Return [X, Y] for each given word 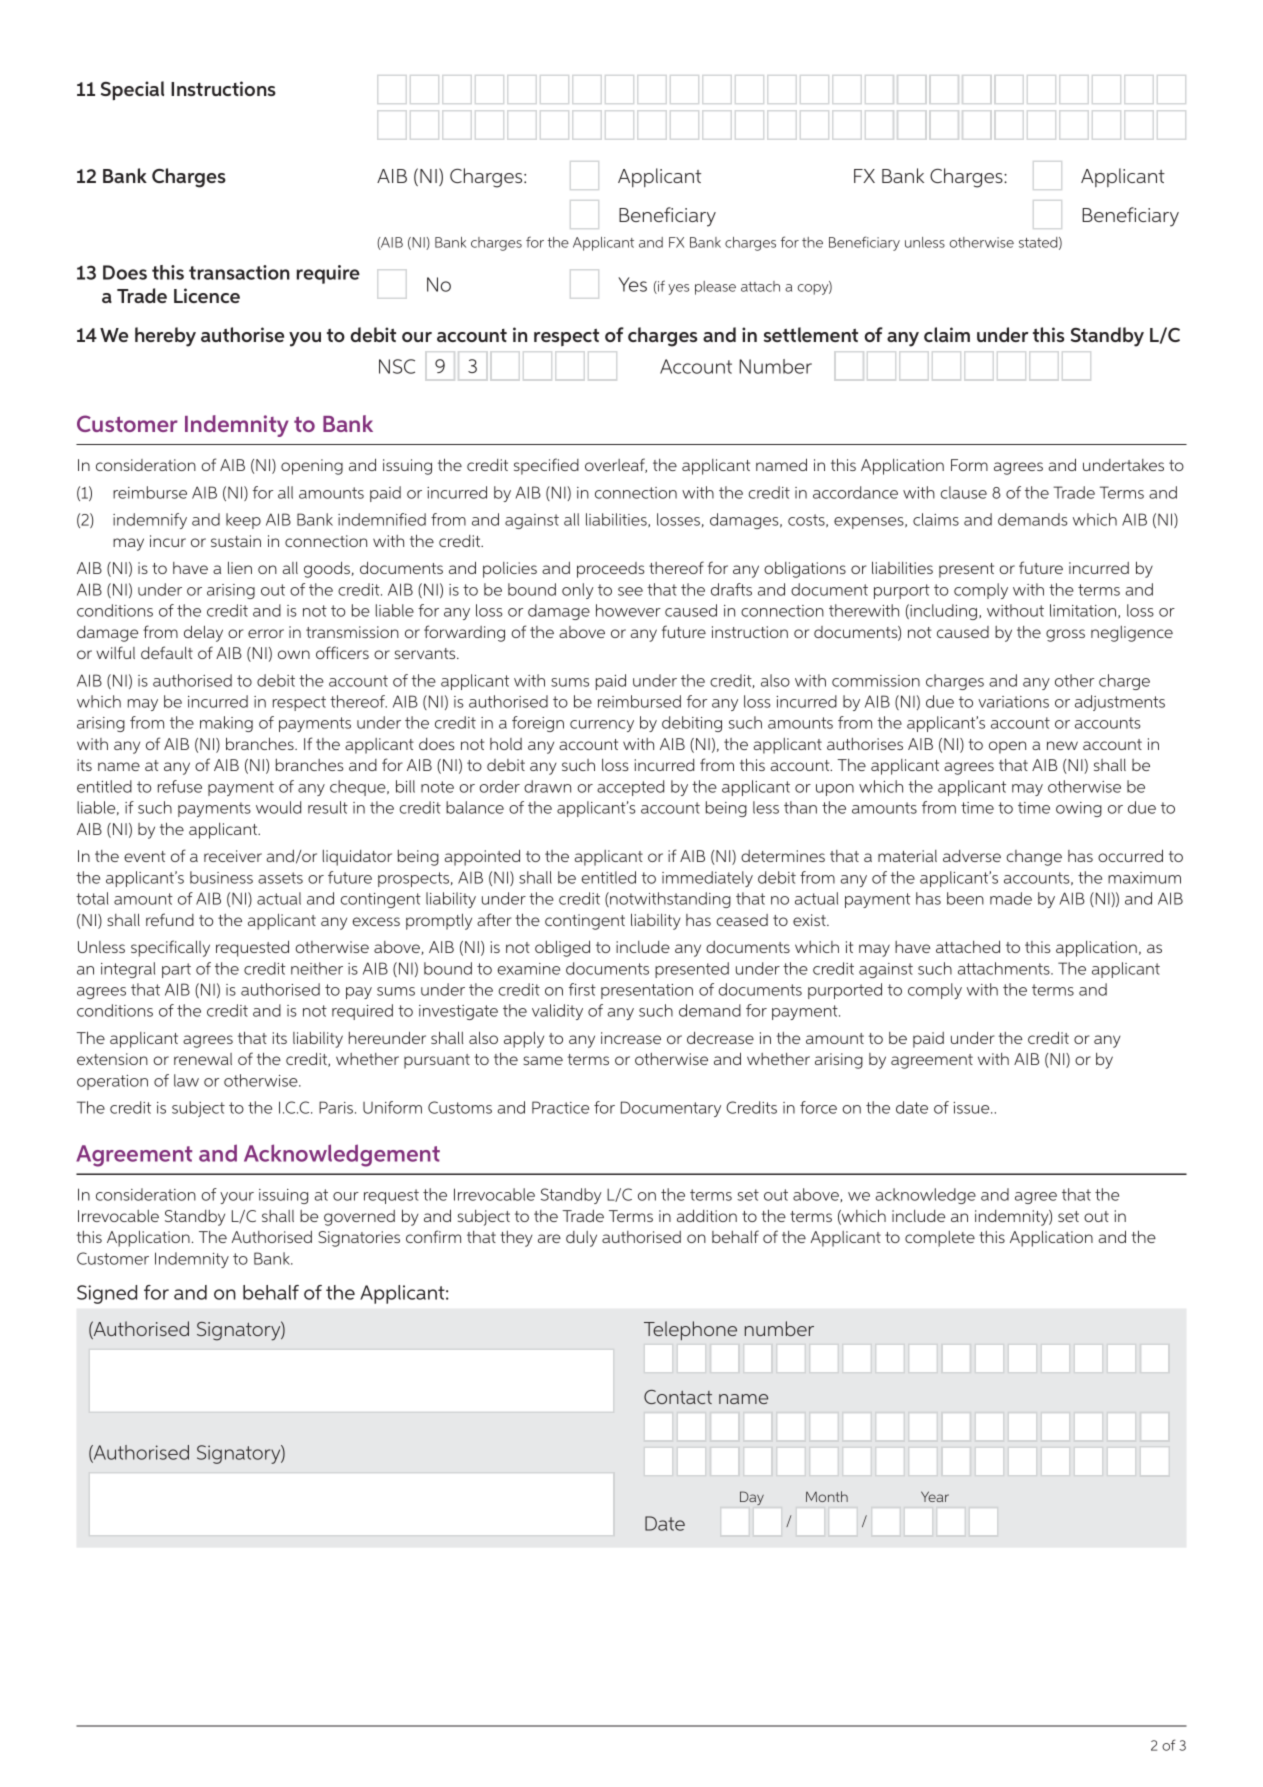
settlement [811, 334]
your [237, 1198]
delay [203, 633]
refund [170, 919]
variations [1013, 702]
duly [581, 1239]
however [628, 610]
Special [132, 90]
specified [546, 466]
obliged [562, 948]
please [715, 288]
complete [940, 1239]
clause [963, 492]
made [1011, 898]
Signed [107, 1294]
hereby [165, 337]
